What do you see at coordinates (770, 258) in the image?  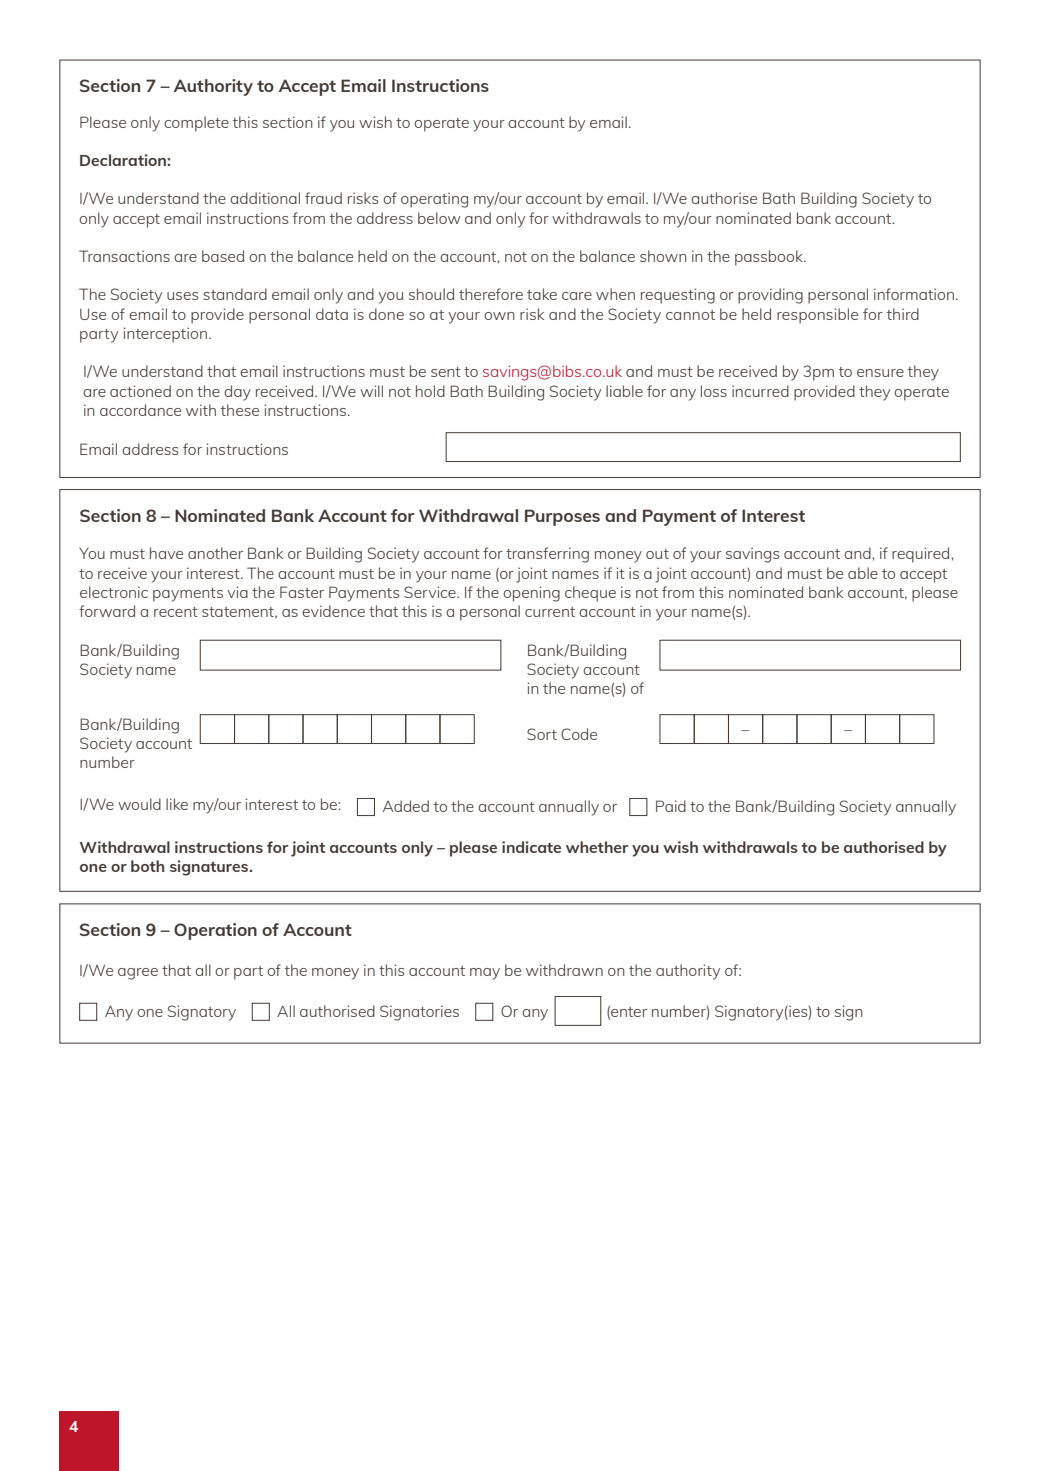 I see `passbook` at bounding box center [770, 258].
